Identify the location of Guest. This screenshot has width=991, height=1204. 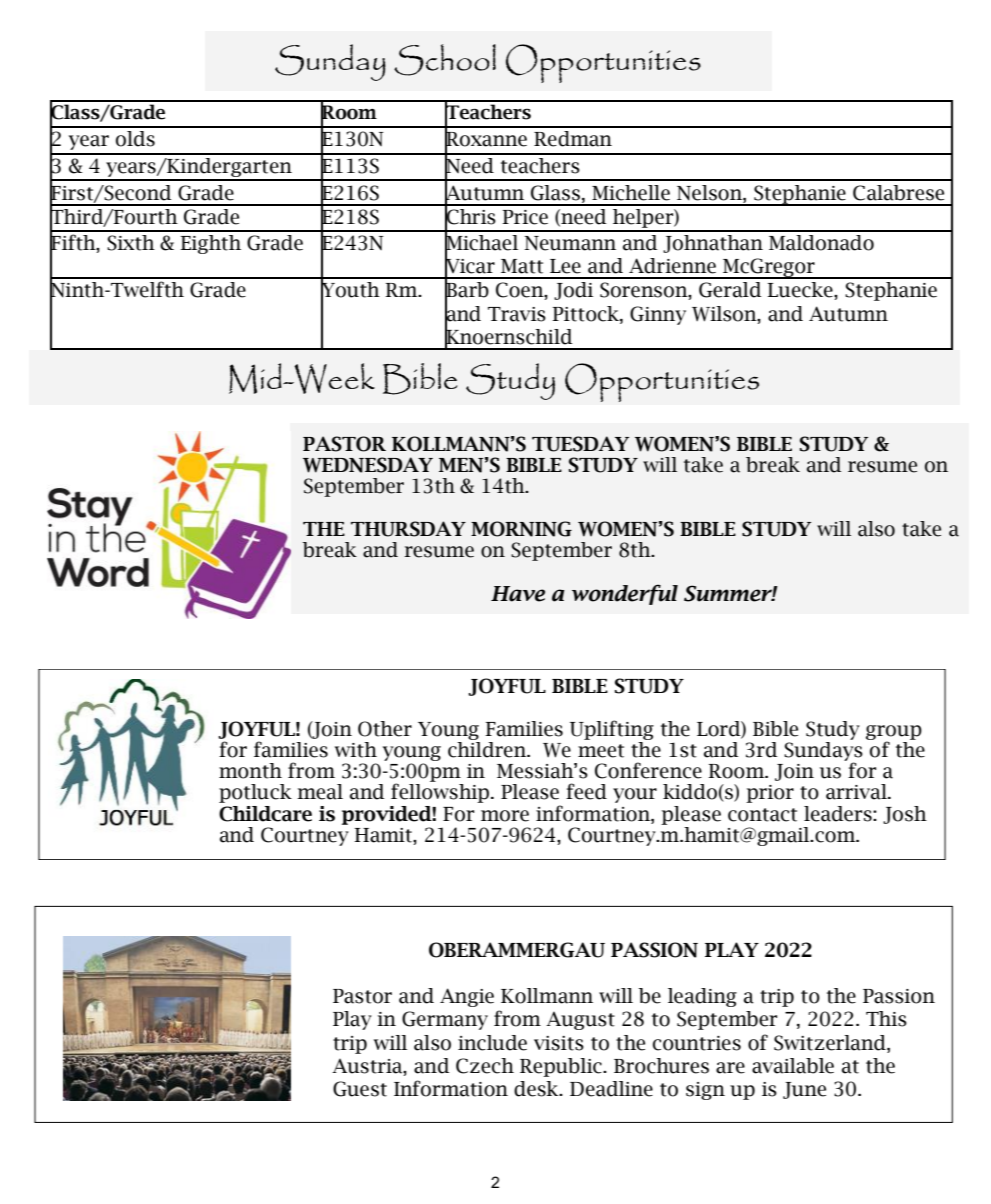
(360, 1089).
